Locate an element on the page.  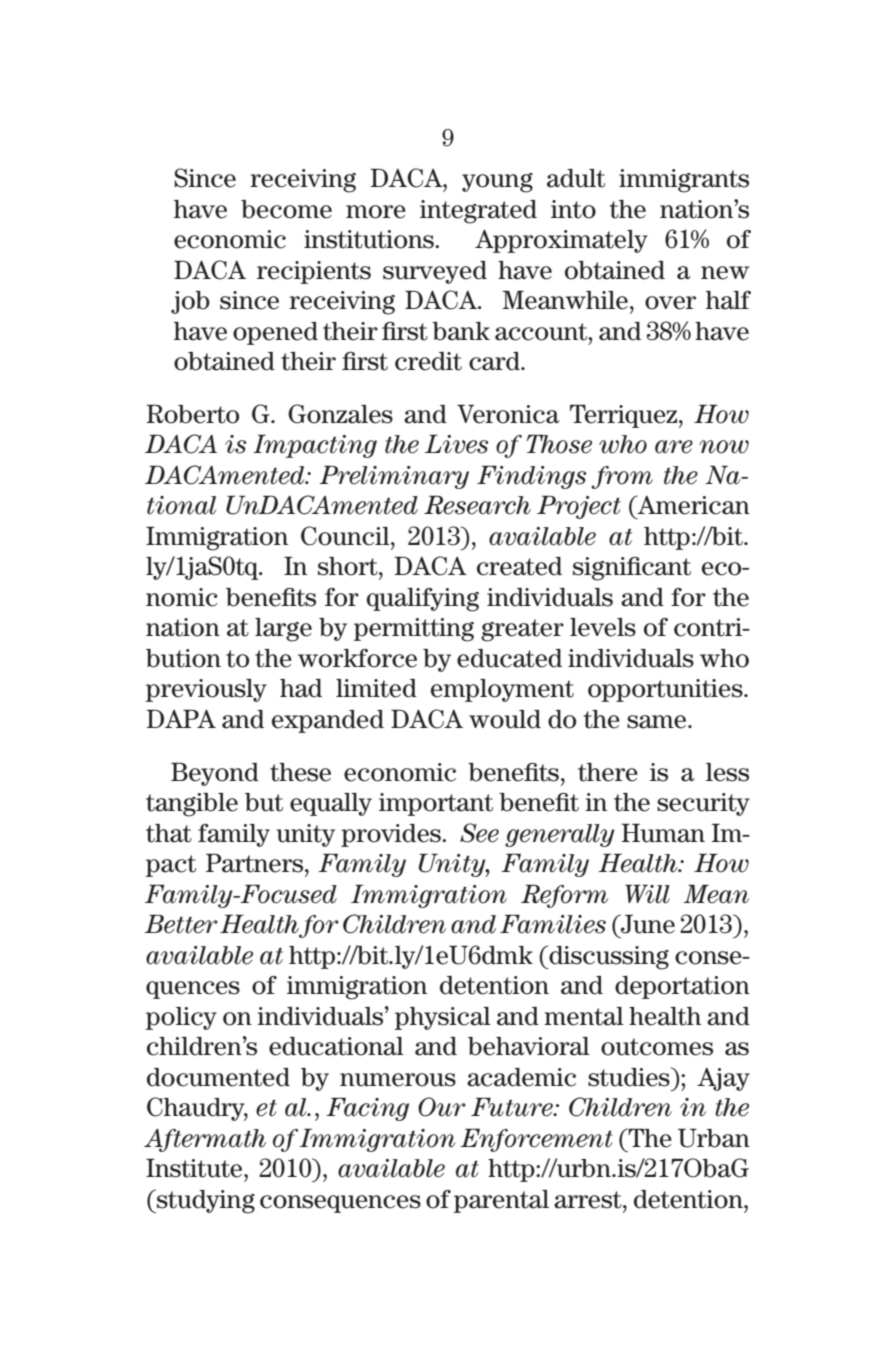
Council is located at coordinates (346, 536).
